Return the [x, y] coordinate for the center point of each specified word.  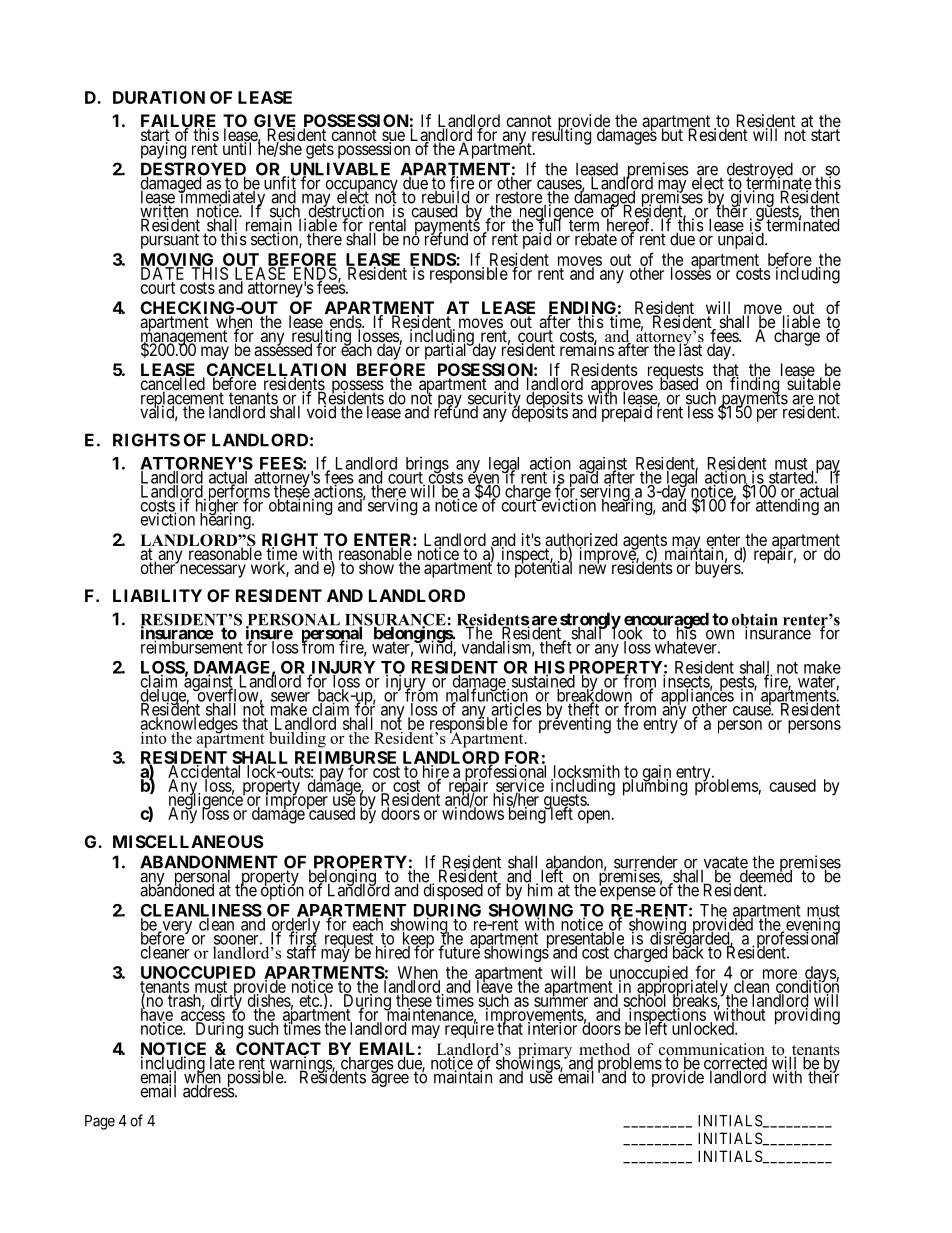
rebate [594, 238]
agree [390, 1080]
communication [713, 1050]
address [209, 1090]
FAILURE [178, 122]
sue [393, 137]
